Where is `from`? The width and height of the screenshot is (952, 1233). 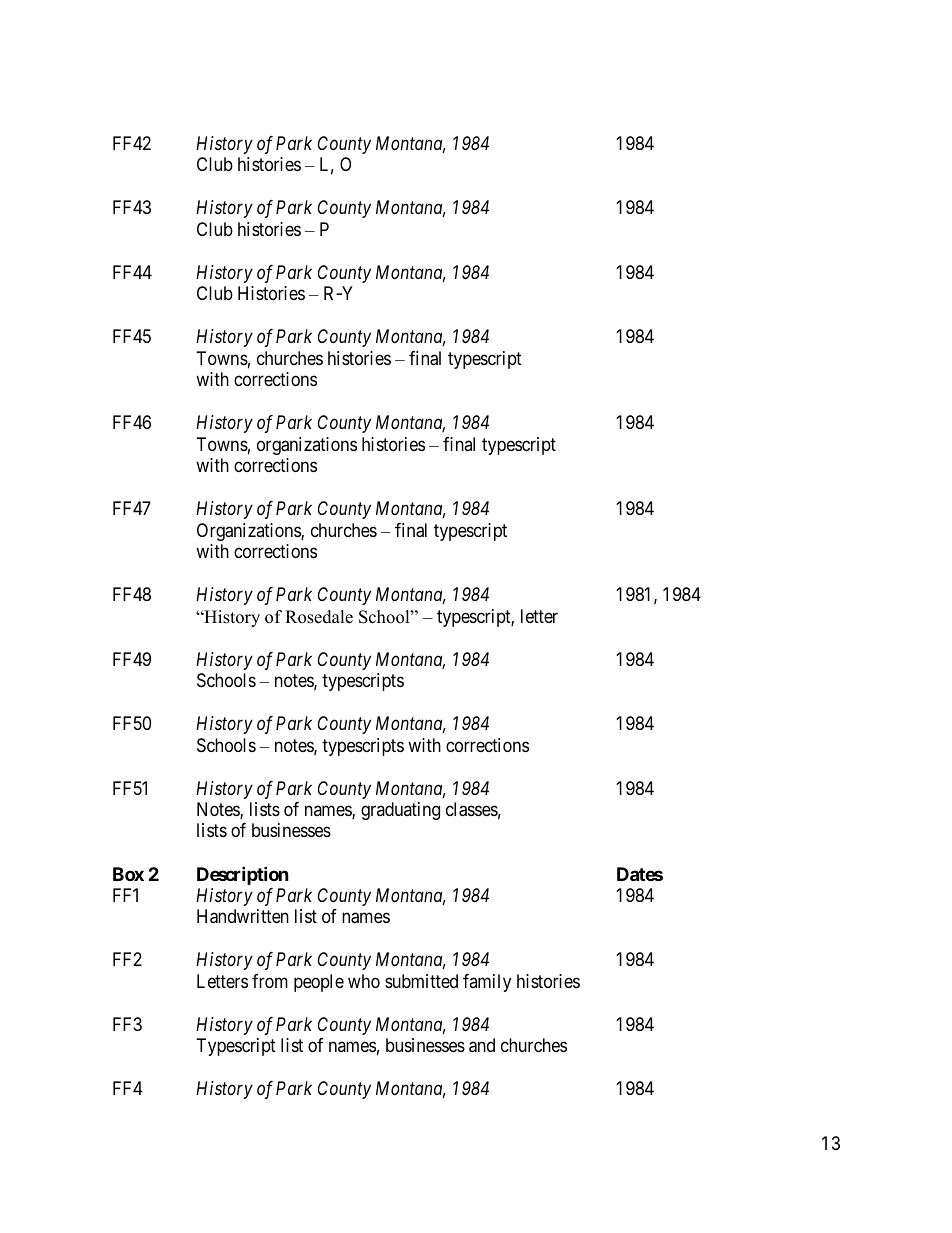 from is located at coordinates (270, 981).
